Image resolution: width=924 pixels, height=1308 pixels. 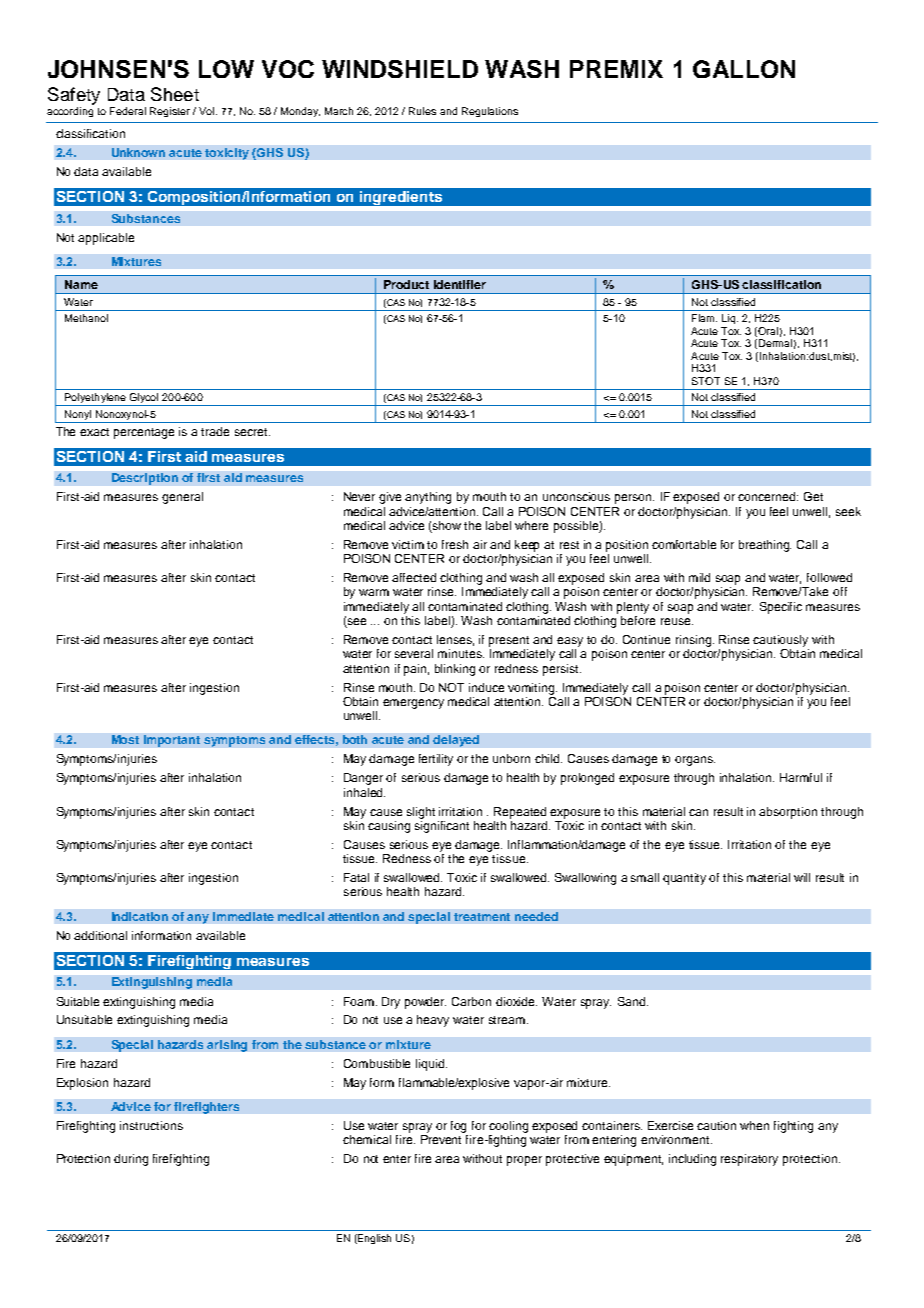 What do you see at coordinates (781, 608) in the screenshot?
I see `Specific` at bounding box center [781, 608].
